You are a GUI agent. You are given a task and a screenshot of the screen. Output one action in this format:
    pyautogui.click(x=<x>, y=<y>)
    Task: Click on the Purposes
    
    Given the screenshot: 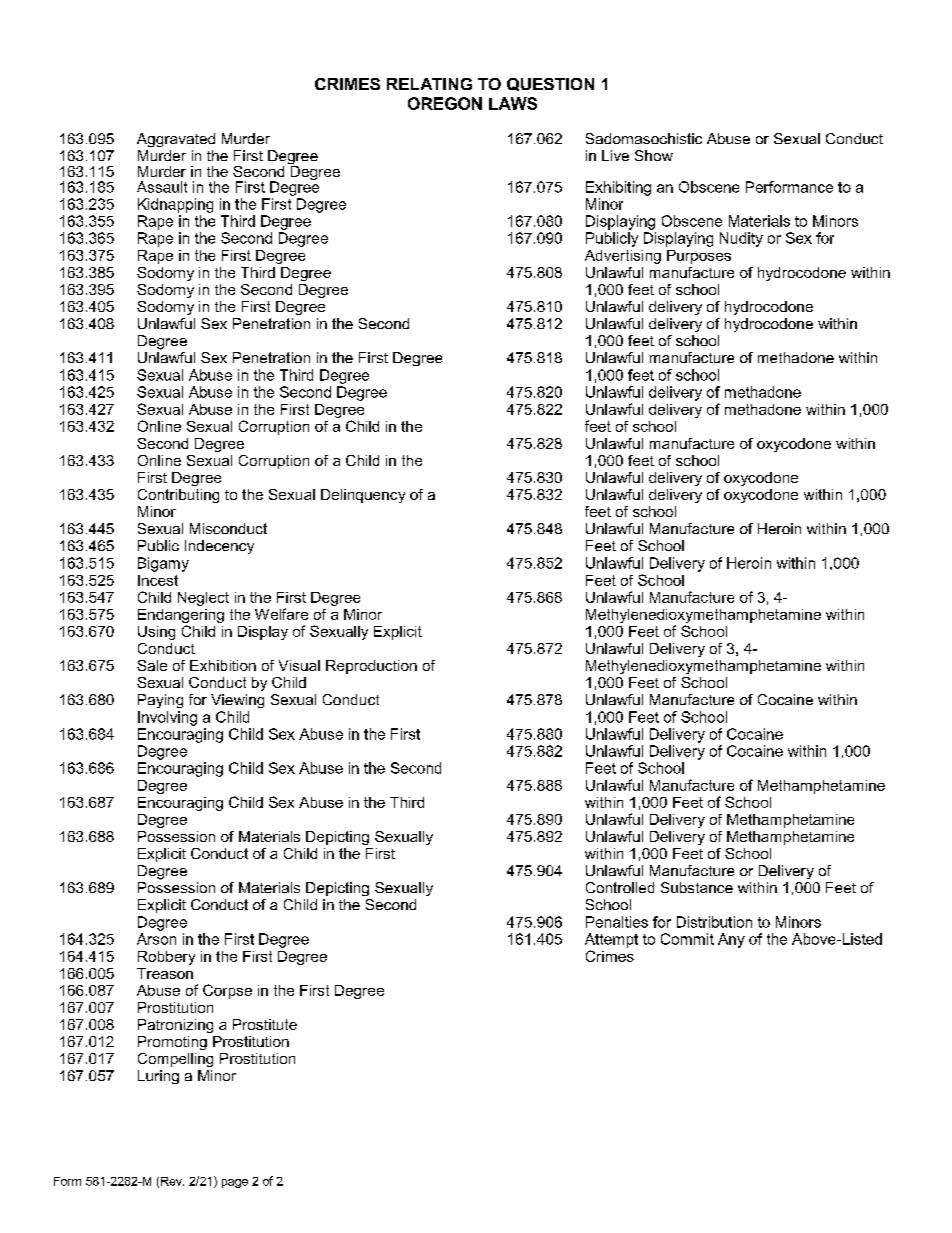 What is the action you would take?
    pyautogui.click(x=699, y=257)
